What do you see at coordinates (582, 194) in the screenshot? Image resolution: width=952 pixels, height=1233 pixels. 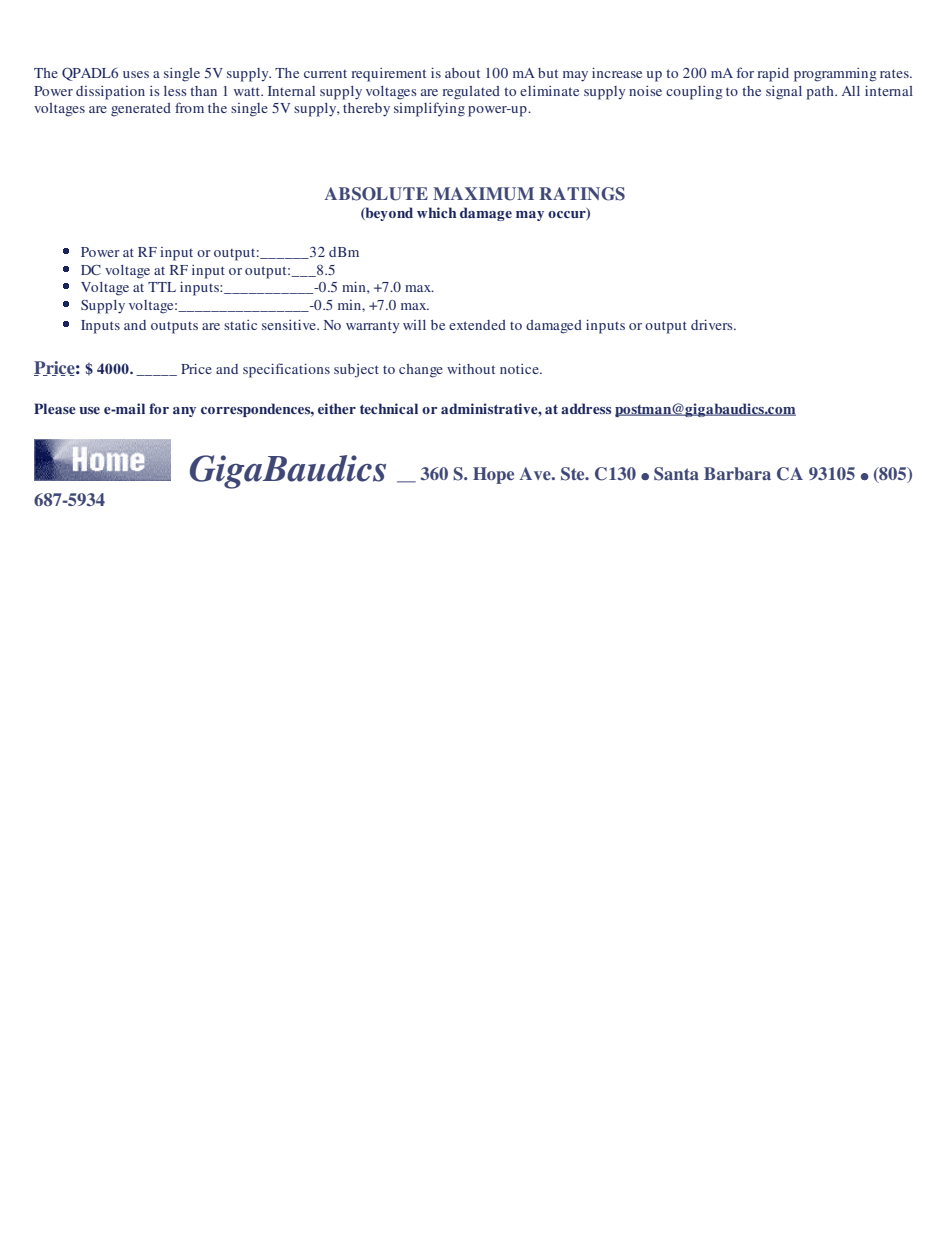 I see `RATINGS` at bounding box center [582, 194].
